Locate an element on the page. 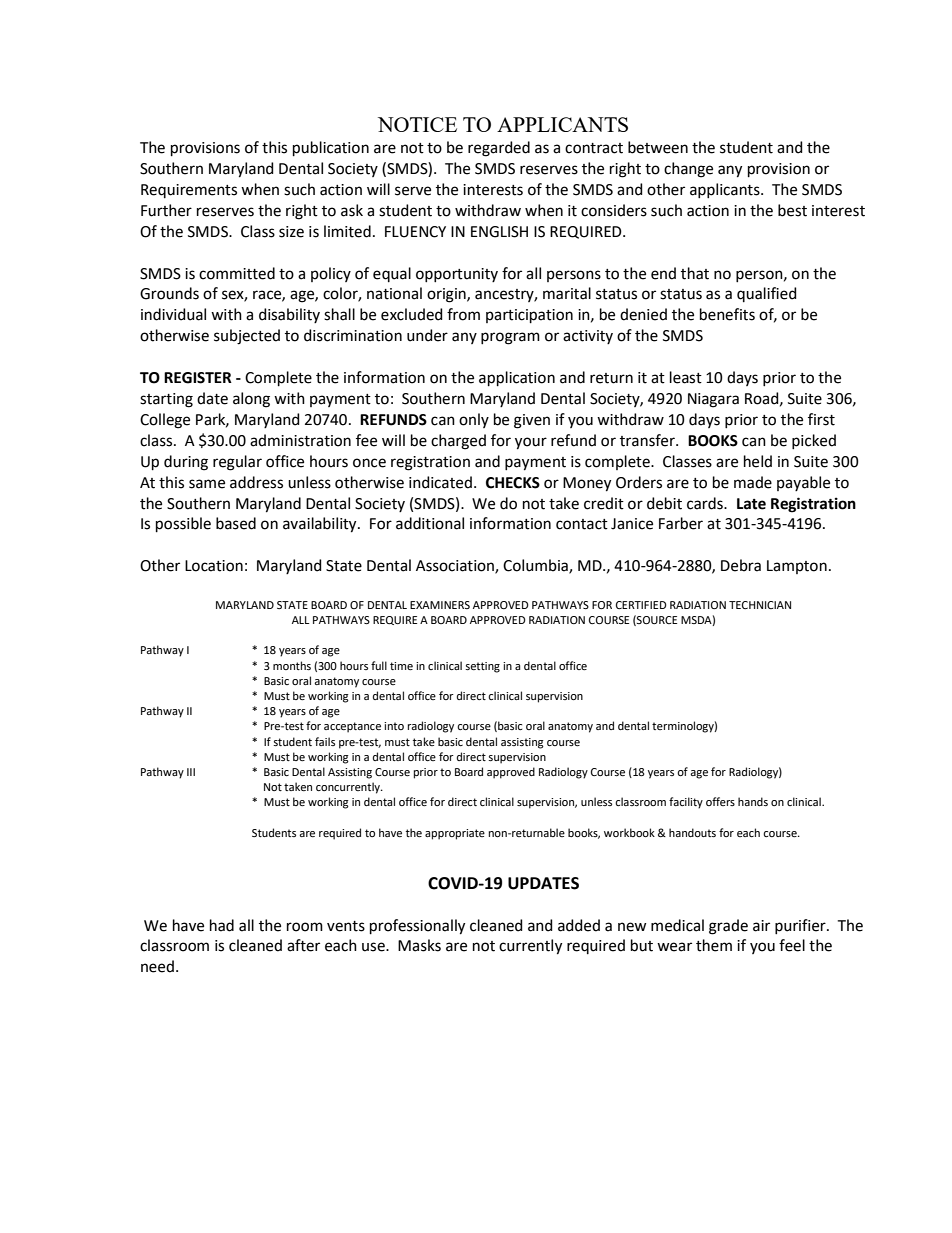 Image resolution: width=952 pixels, height=1233 pixels. based is located at coordinates (236, 523).
